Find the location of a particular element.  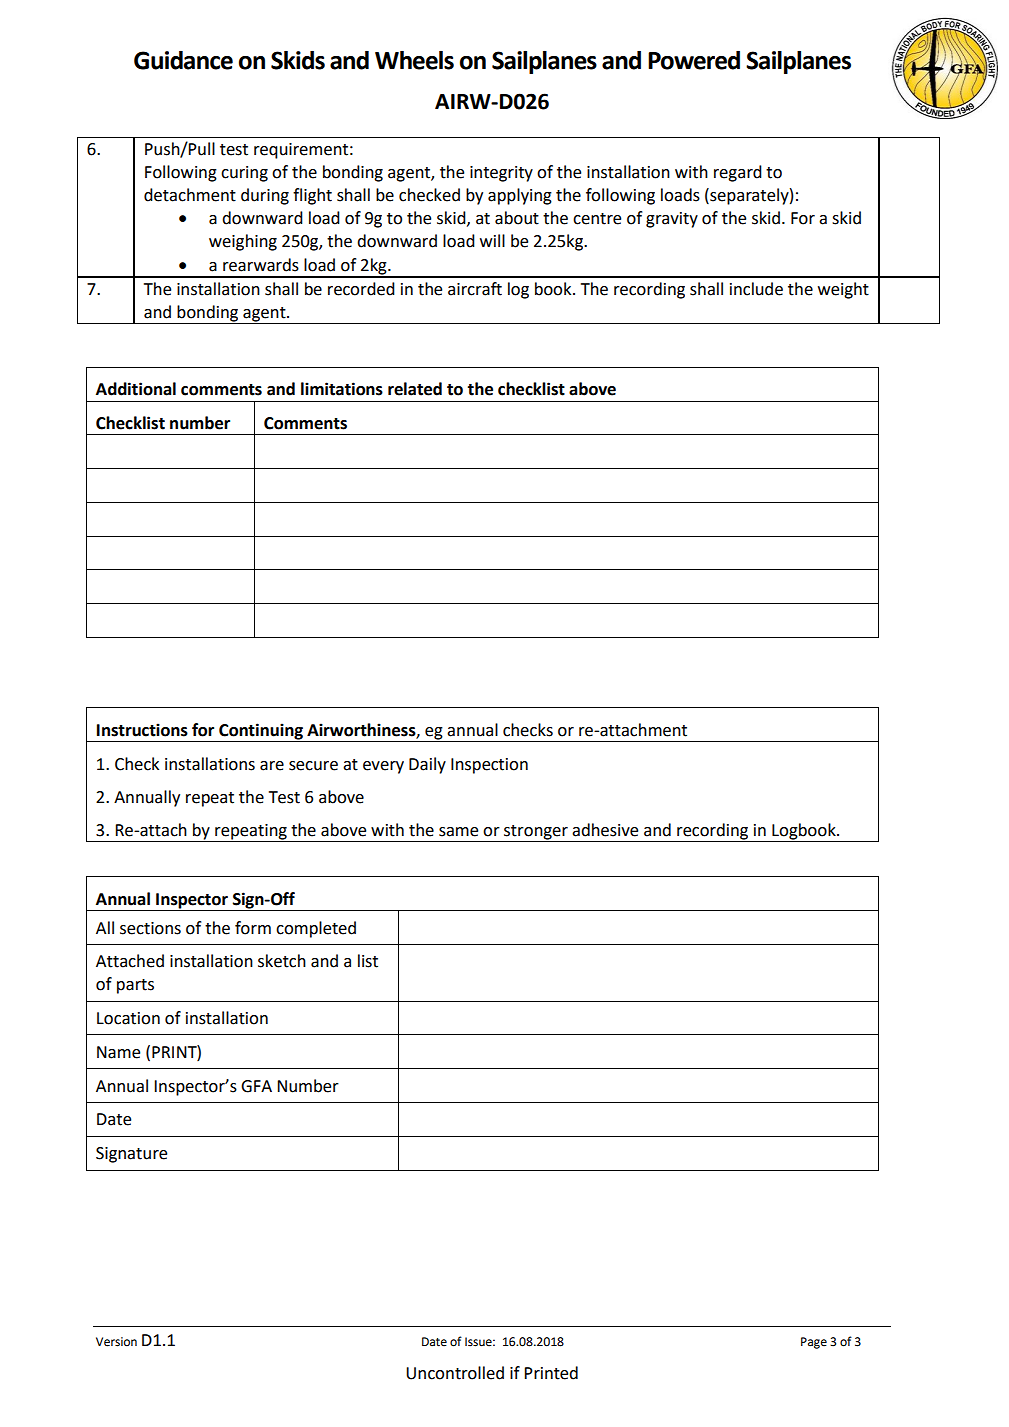

Guidance is located at coordinates (183, 60).
